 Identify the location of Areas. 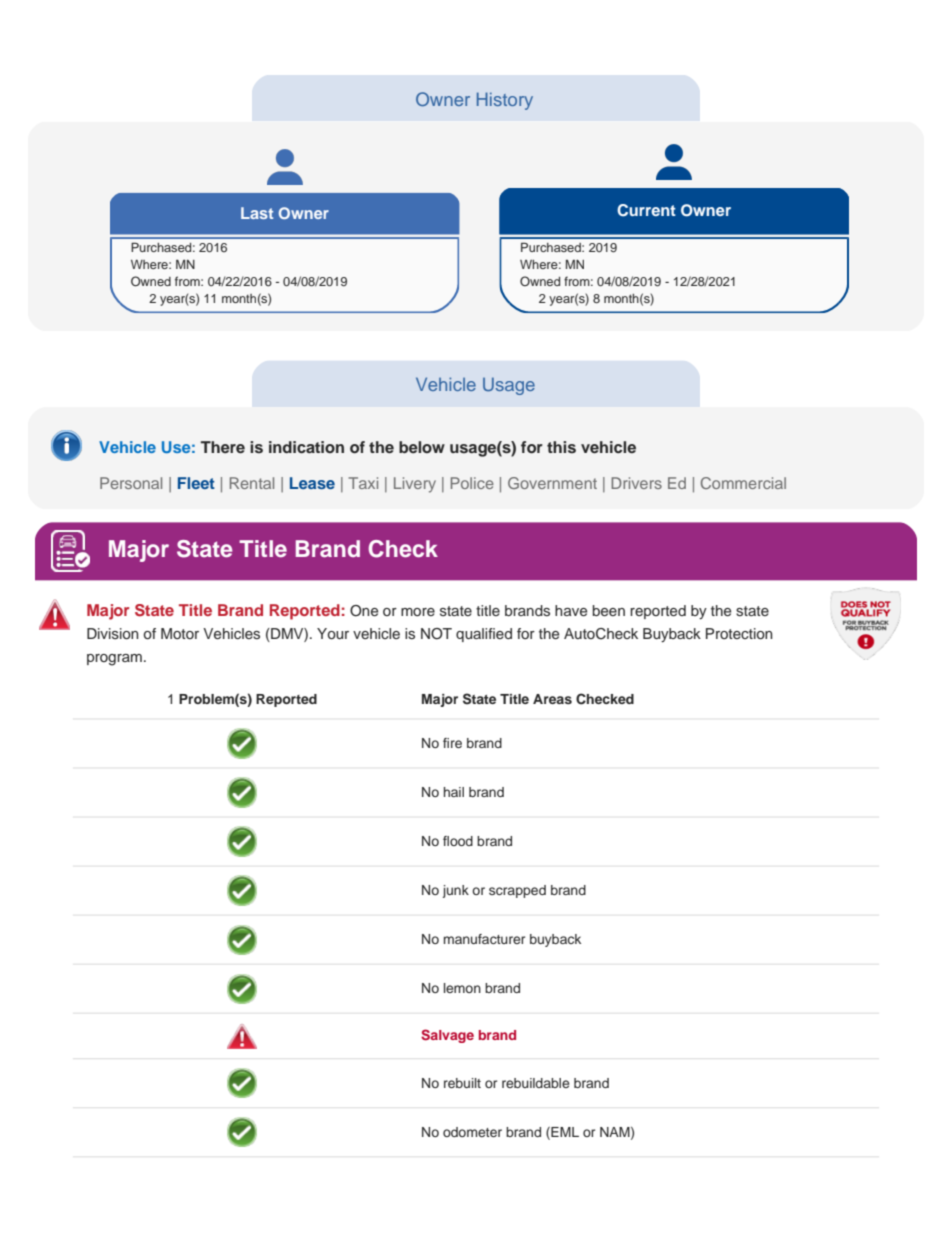
(552, 699).
